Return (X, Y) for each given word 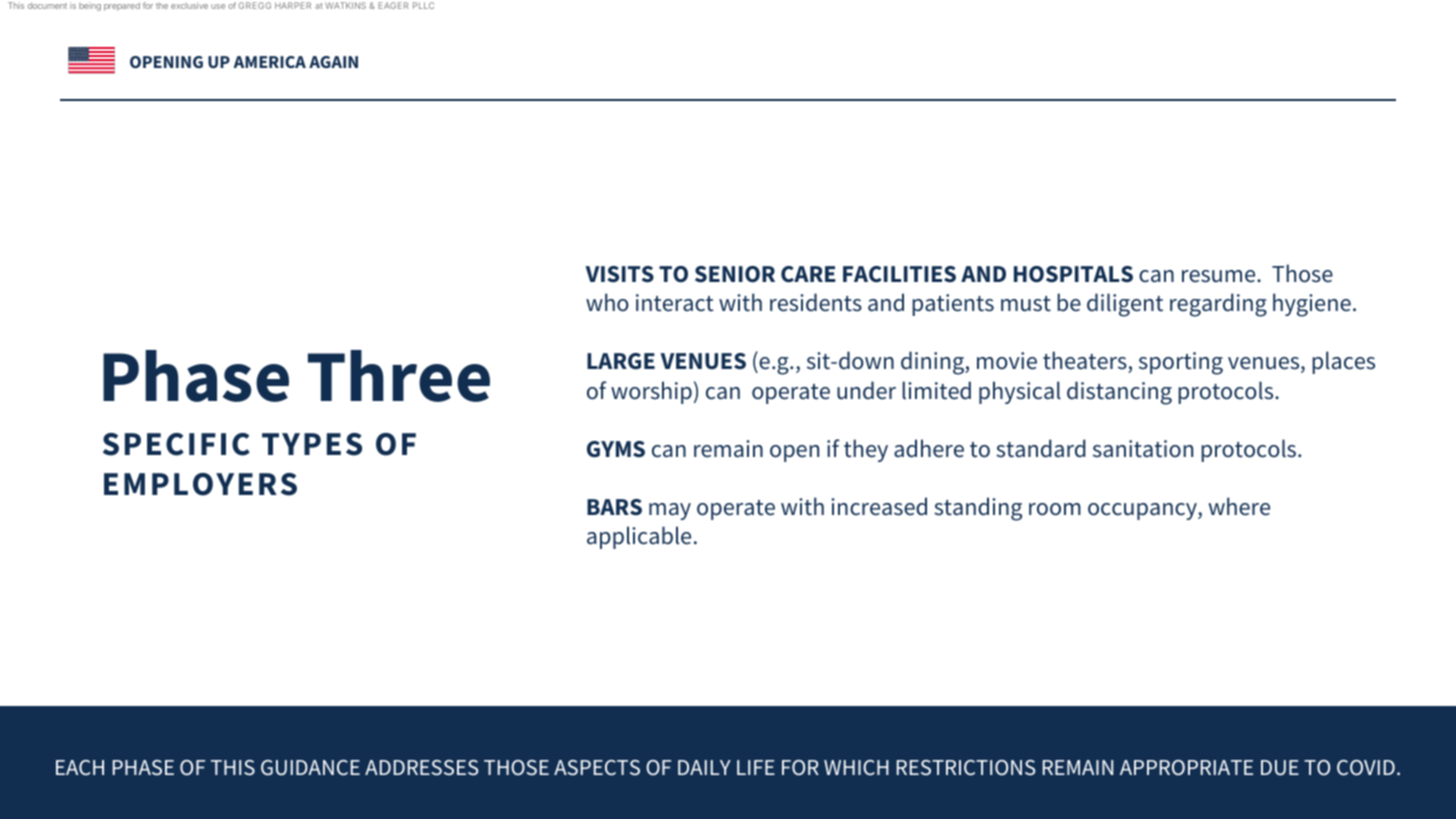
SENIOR (735, 274)
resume (1220, 276)
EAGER (393, 5)
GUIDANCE (310, 768)
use (218, 6)
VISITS (619, 274)
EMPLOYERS (200, 484)
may (670, 511)
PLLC (423, 5)
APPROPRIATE (1186, 768)
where (1239, 506)
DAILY (704, 767)
